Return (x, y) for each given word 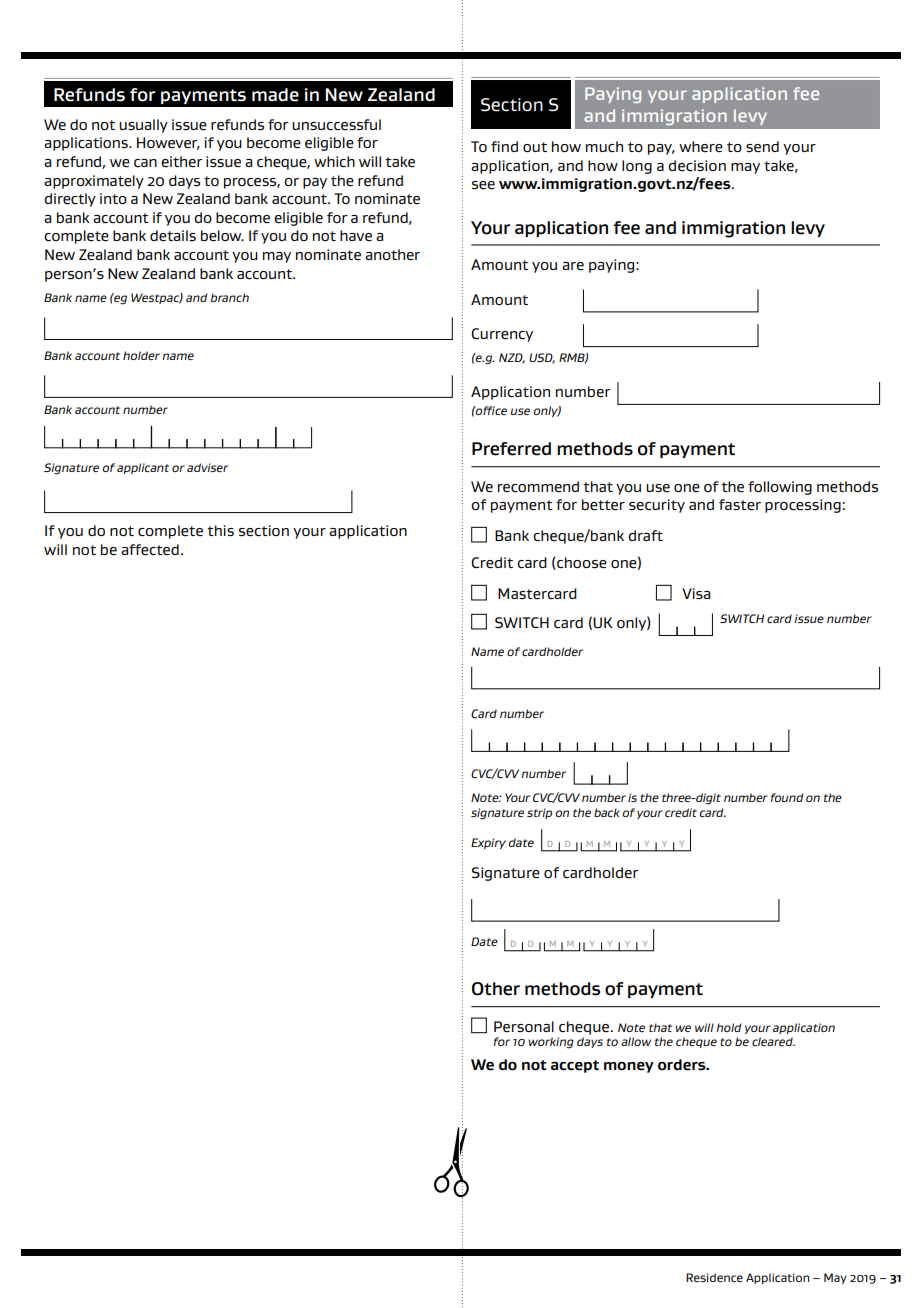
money (629, 1067)
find (504, 146)
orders (683, 1065)
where (701, 147)
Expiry (488, 843)
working (551, 1043)
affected (150, 550)
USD (542, 358)
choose (581, 563)
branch (229, 297)
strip (539, 813)
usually (143, 126)
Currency (502, 335)
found (787, 797)
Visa (696, 593)
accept (575, 1066)
